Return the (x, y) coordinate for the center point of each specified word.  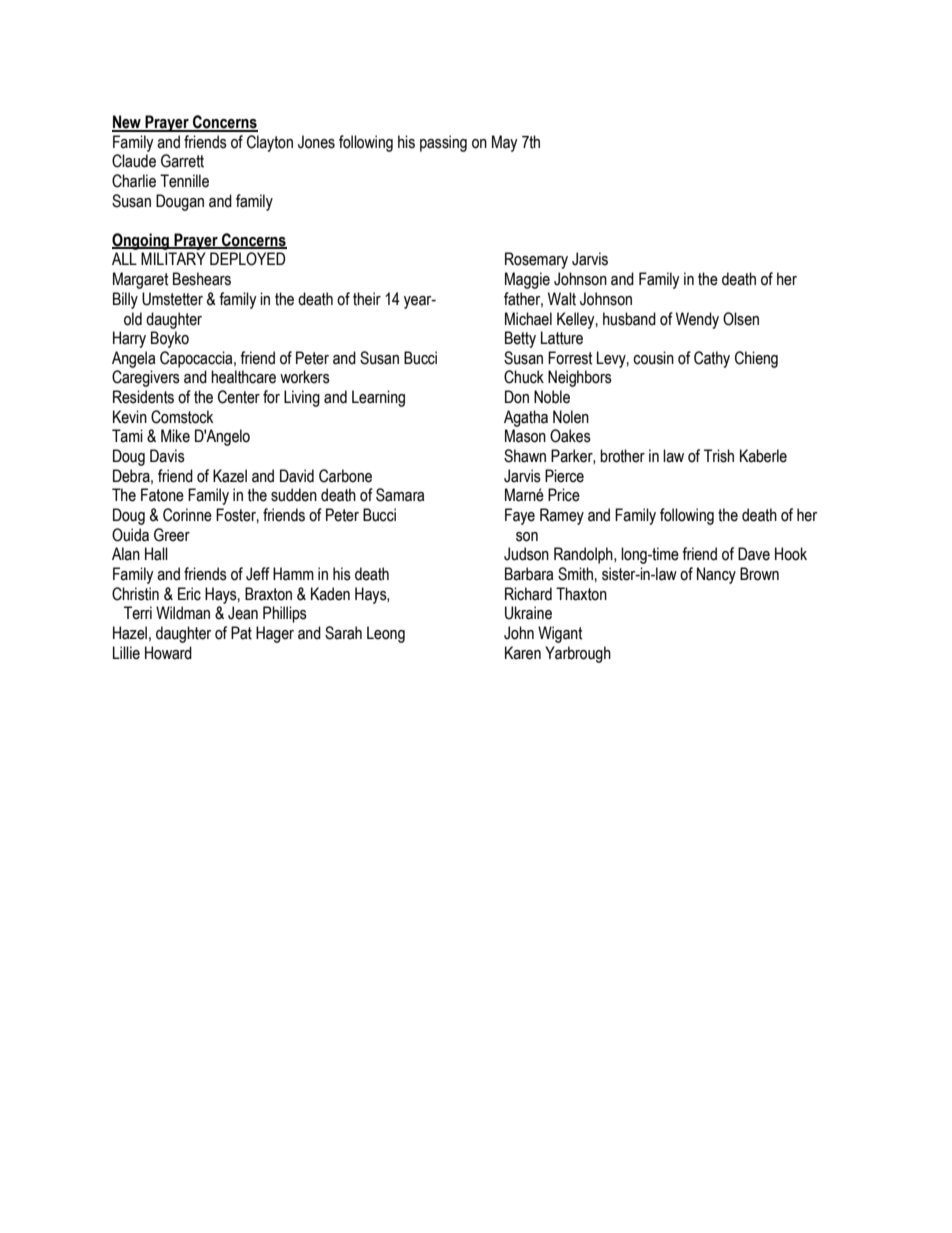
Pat (241, 633)
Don (517, 397)
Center (239, 397)
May (505, 143)
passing (443, 143)
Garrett (182, 161)
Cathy (712, 359)
